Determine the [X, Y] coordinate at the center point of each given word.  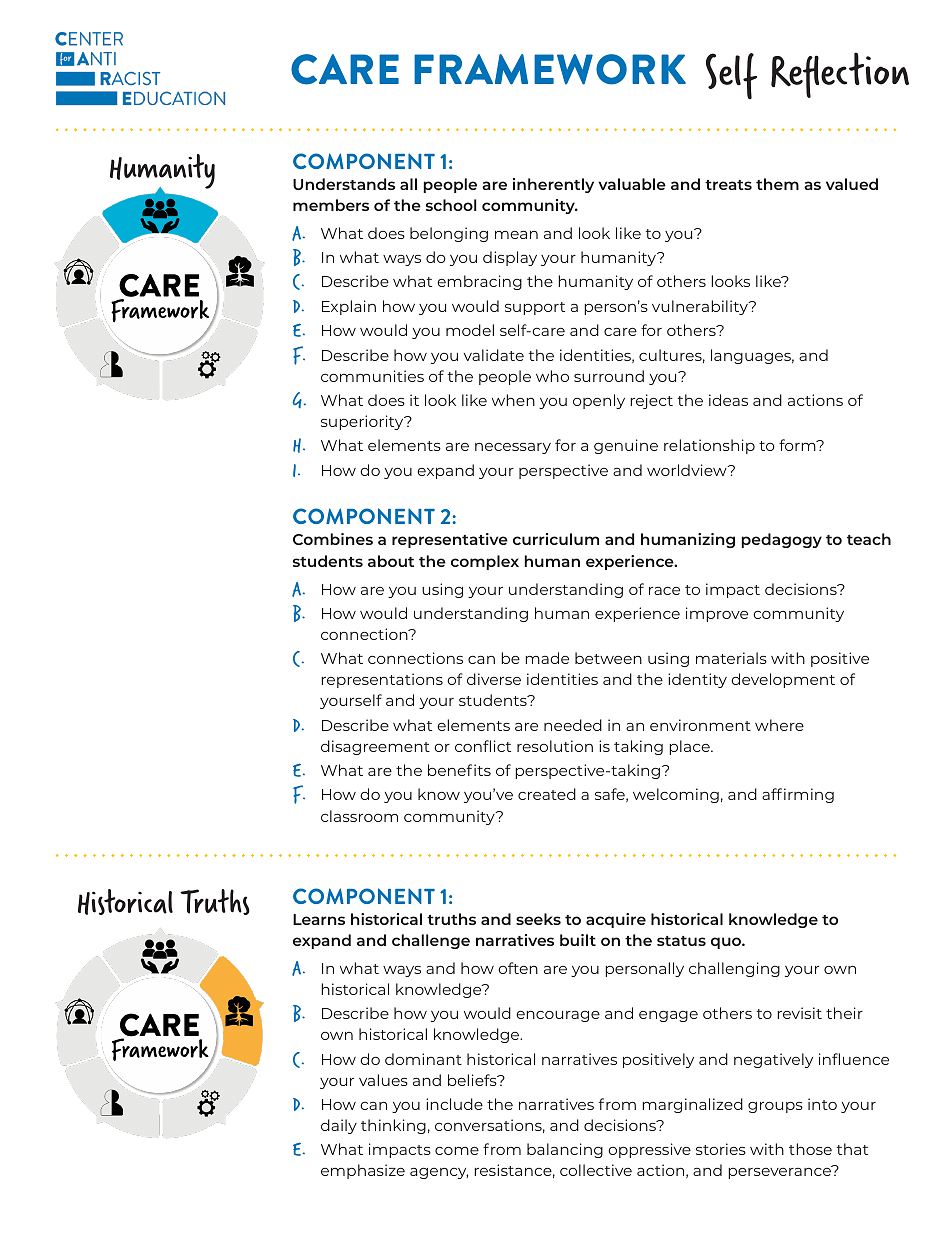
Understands [344, 184]
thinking [393, 1126]
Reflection [840, 75]
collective [596, 1170]
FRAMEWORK [550, 69]
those [810, 1149]
